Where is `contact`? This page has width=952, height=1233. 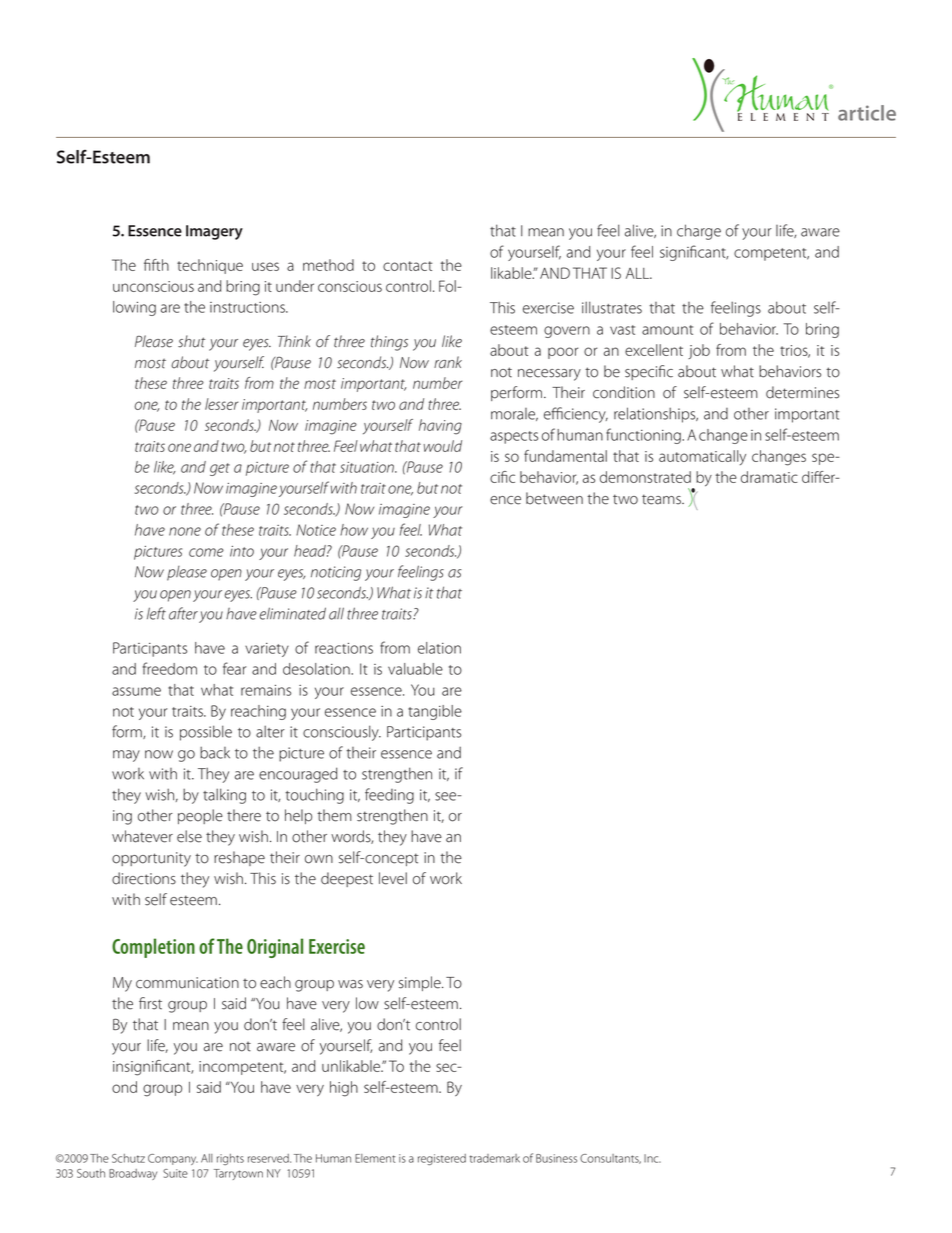 contact is located at coordinates (407, 266).
